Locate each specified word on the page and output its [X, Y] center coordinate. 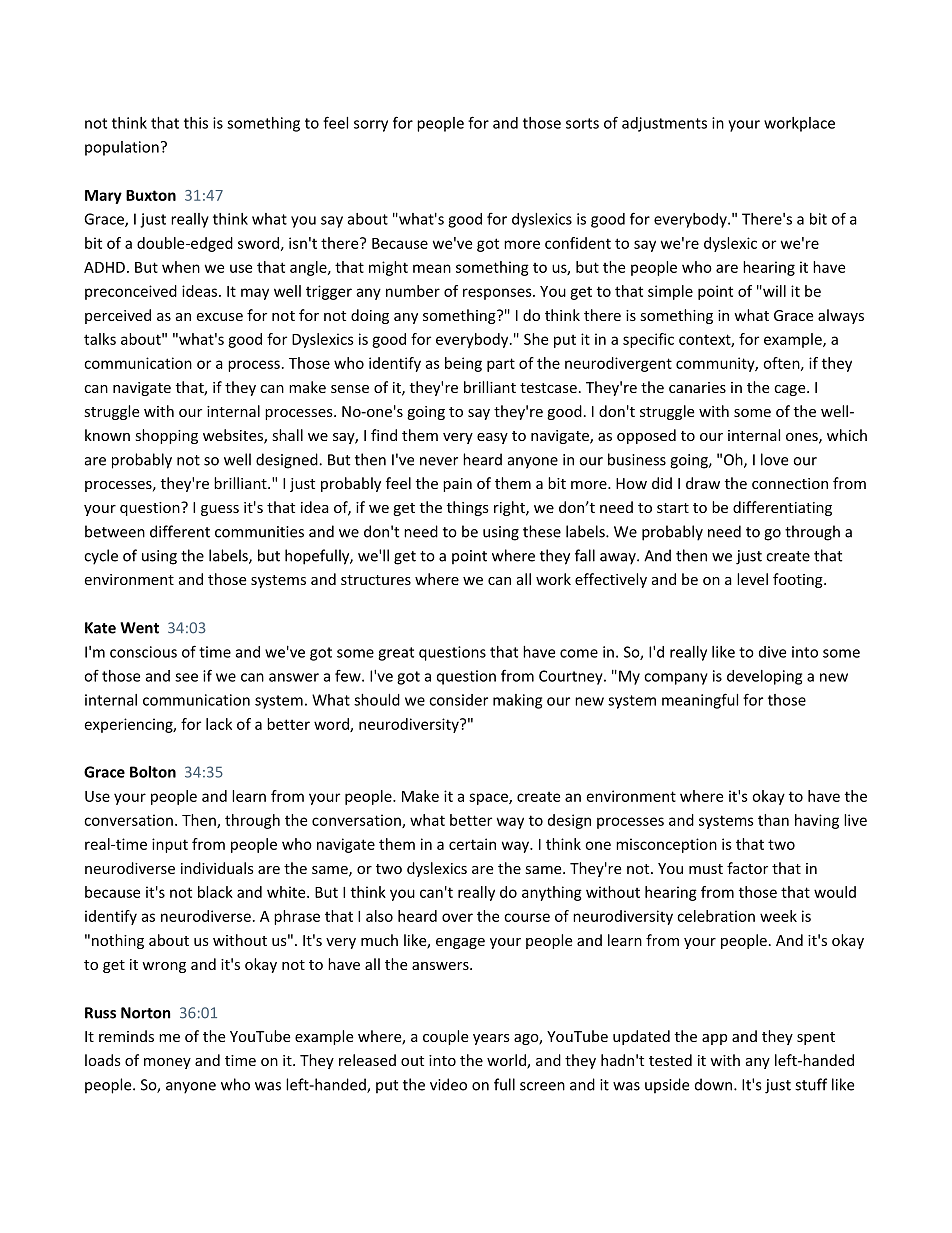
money [167, 1063]
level [752, 579]
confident [578, 243]
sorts [582, 123]
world [507, 1061]
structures [376, 580]
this [196, 123]
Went [139, 628]
